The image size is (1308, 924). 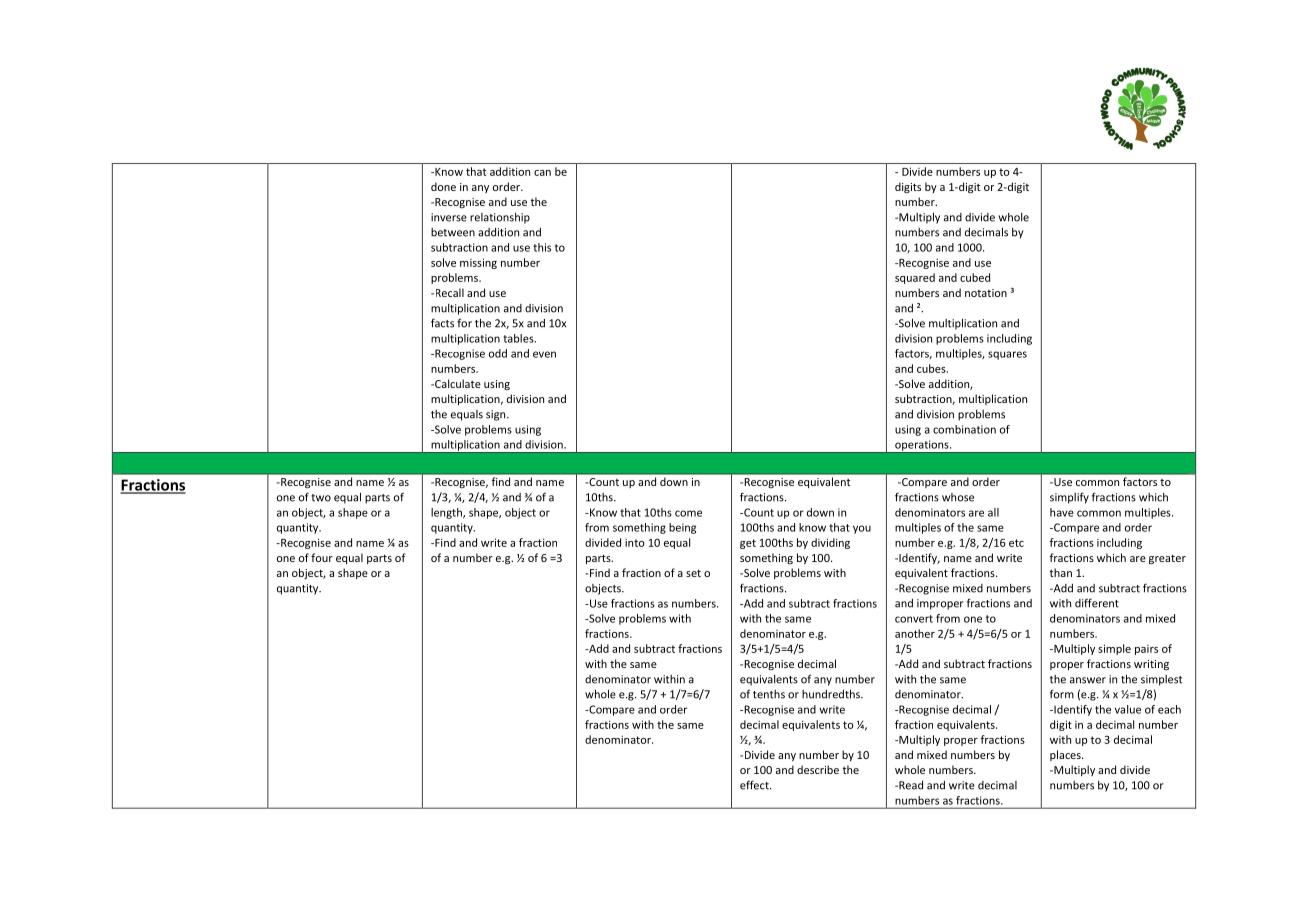 What do you see at coordinates (447, 513) in the image?
I see `length` at bounding box center [447, 513].
